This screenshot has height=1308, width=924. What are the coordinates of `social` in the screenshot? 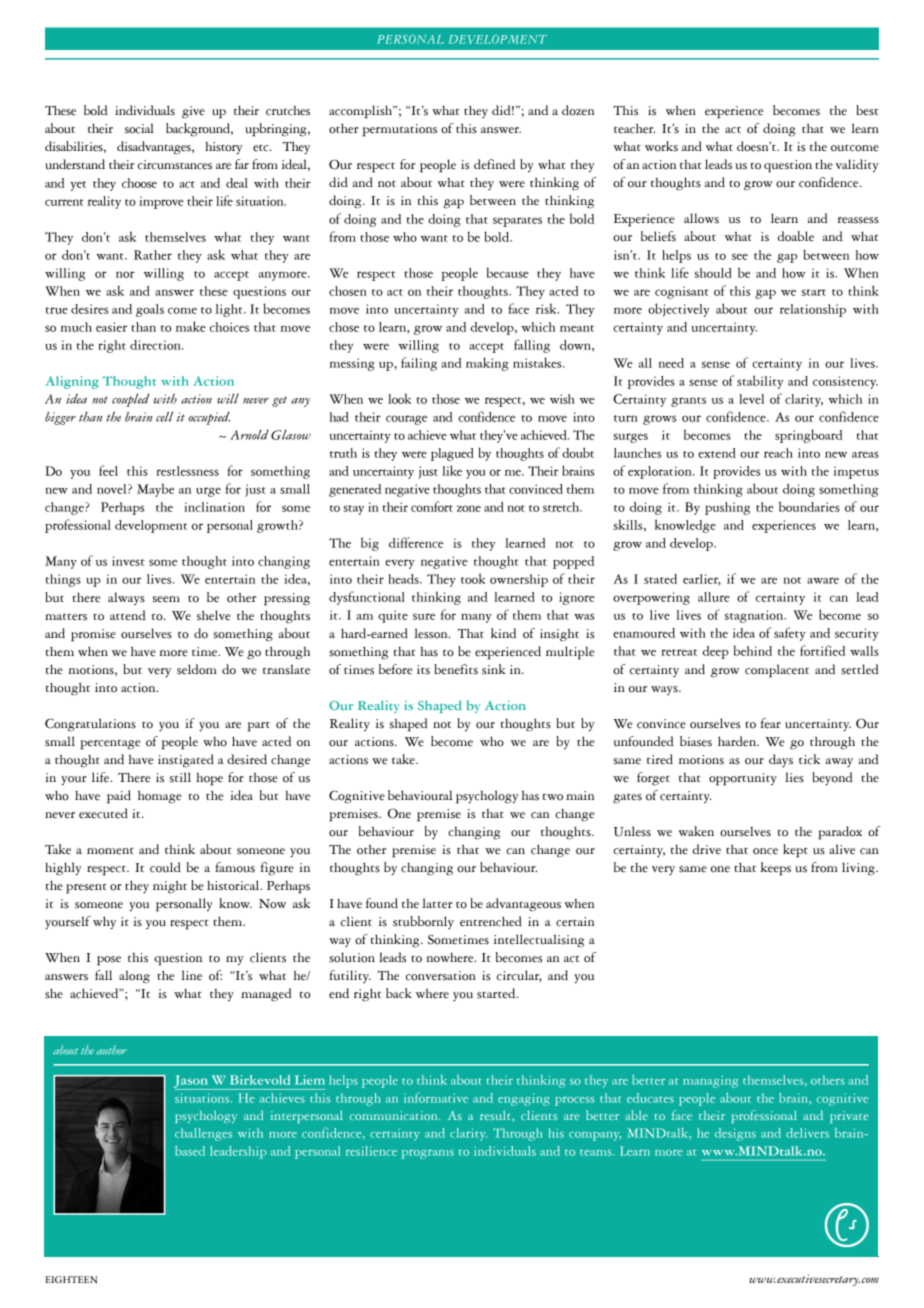 It's located at (139, 128).
